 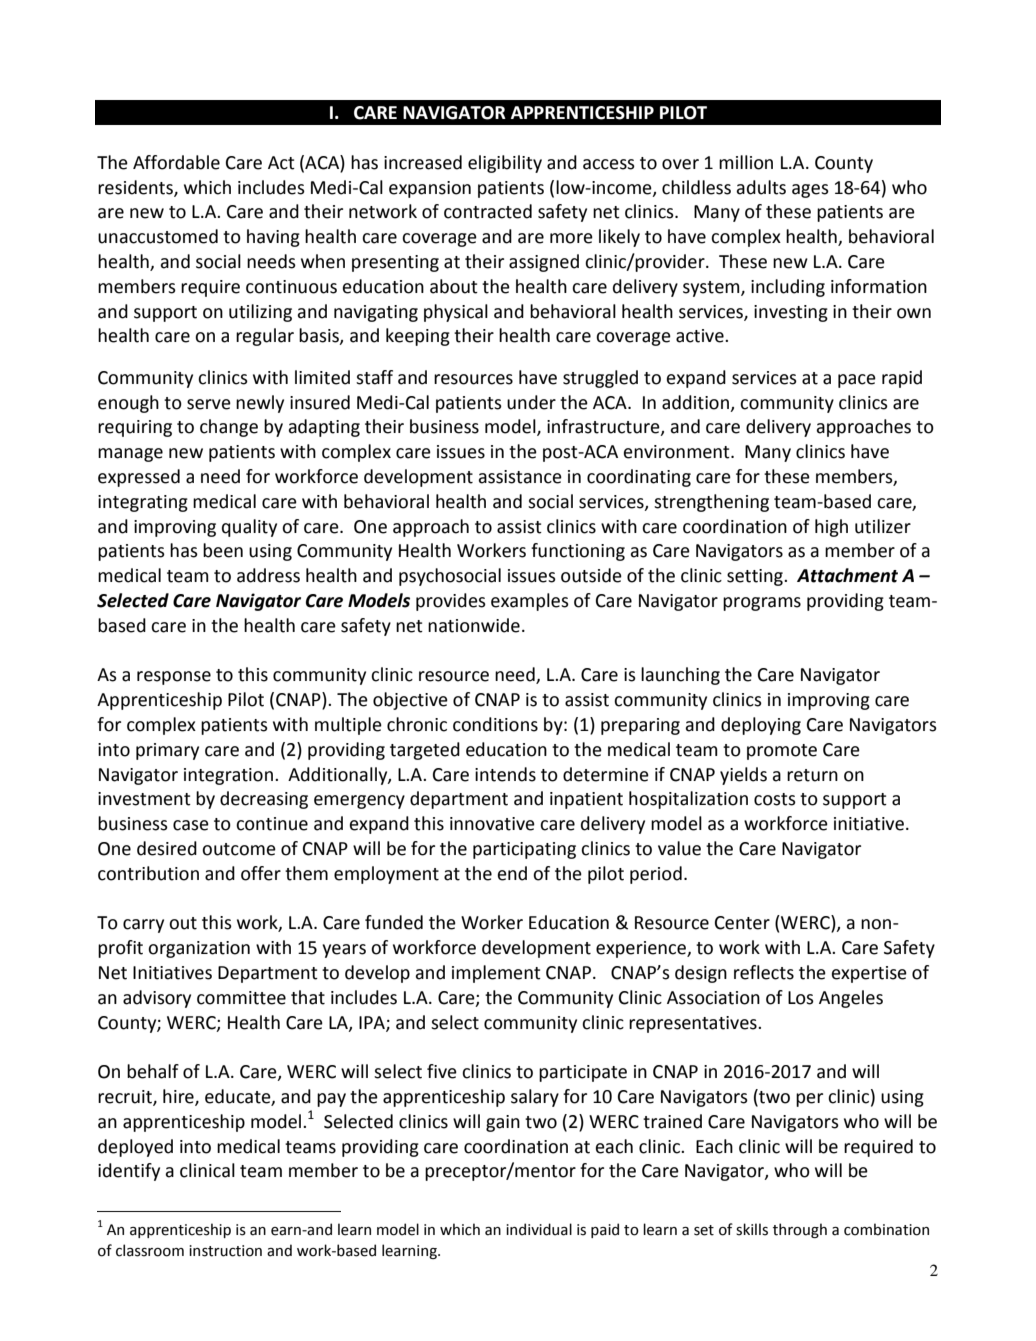 I want to click on deploying, so click(x=761, y=726).
